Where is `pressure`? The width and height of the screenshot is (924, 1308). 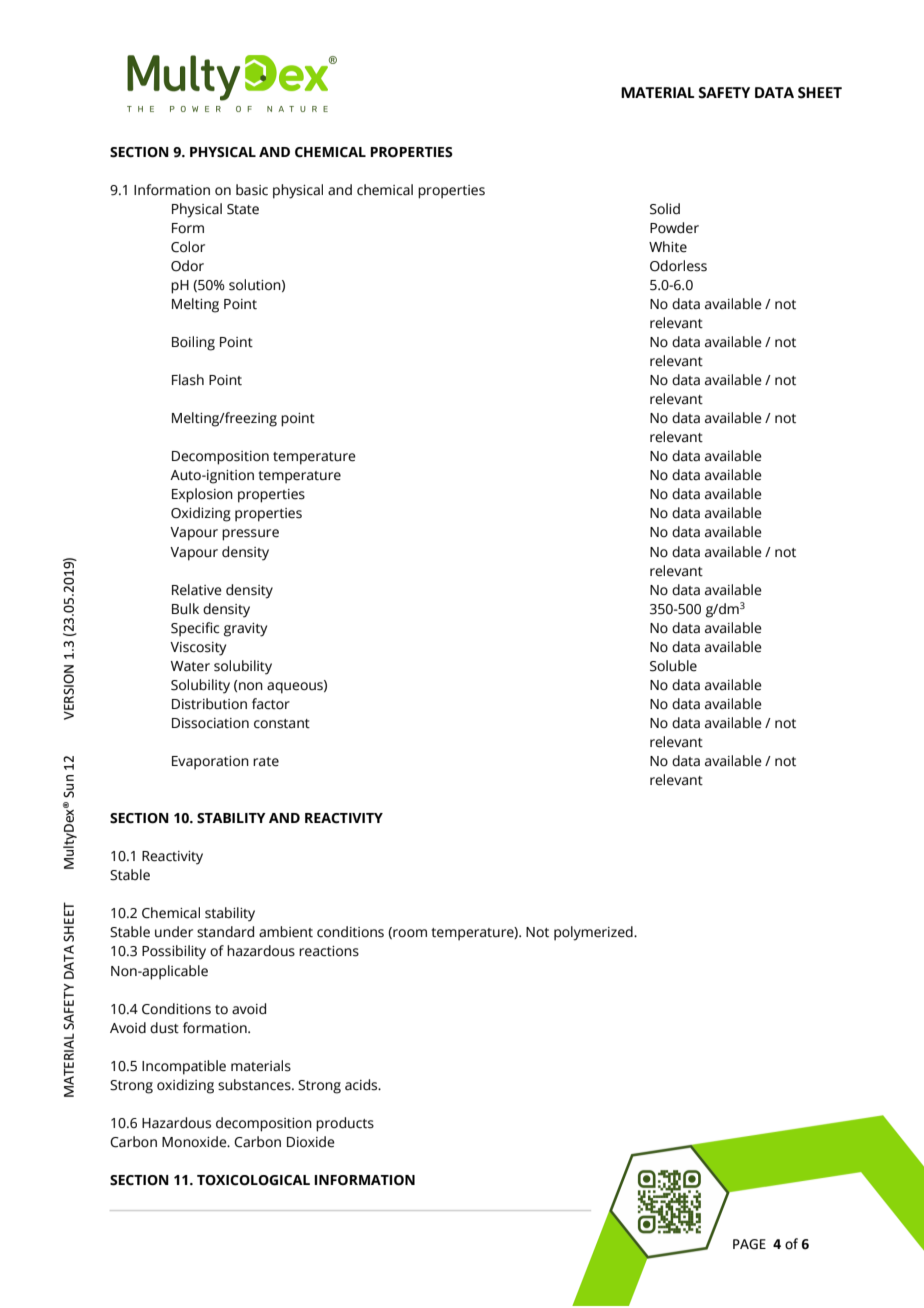
pressure is located at coordinates (250, 535).
